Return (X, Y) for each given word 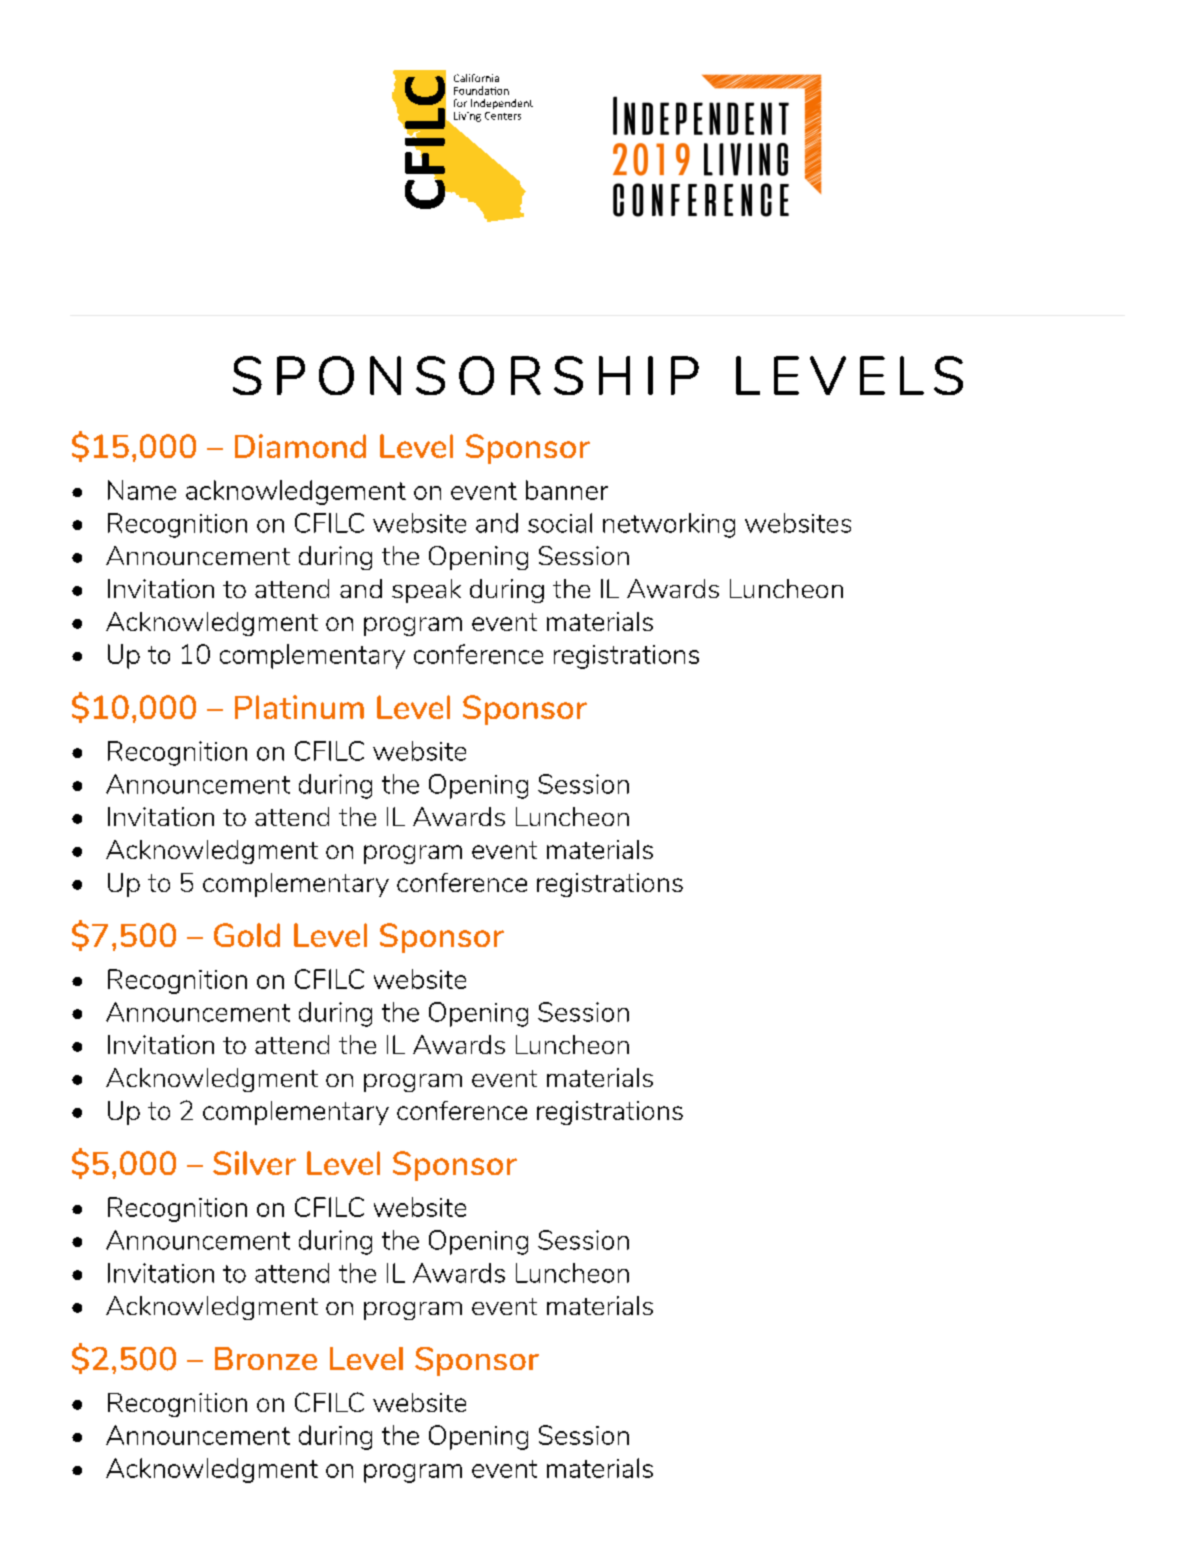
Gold (247, 935)
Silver (254, 1163)
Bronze (266, 1358)
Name (142, 490)
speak (426, 591)
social (560, 523)
